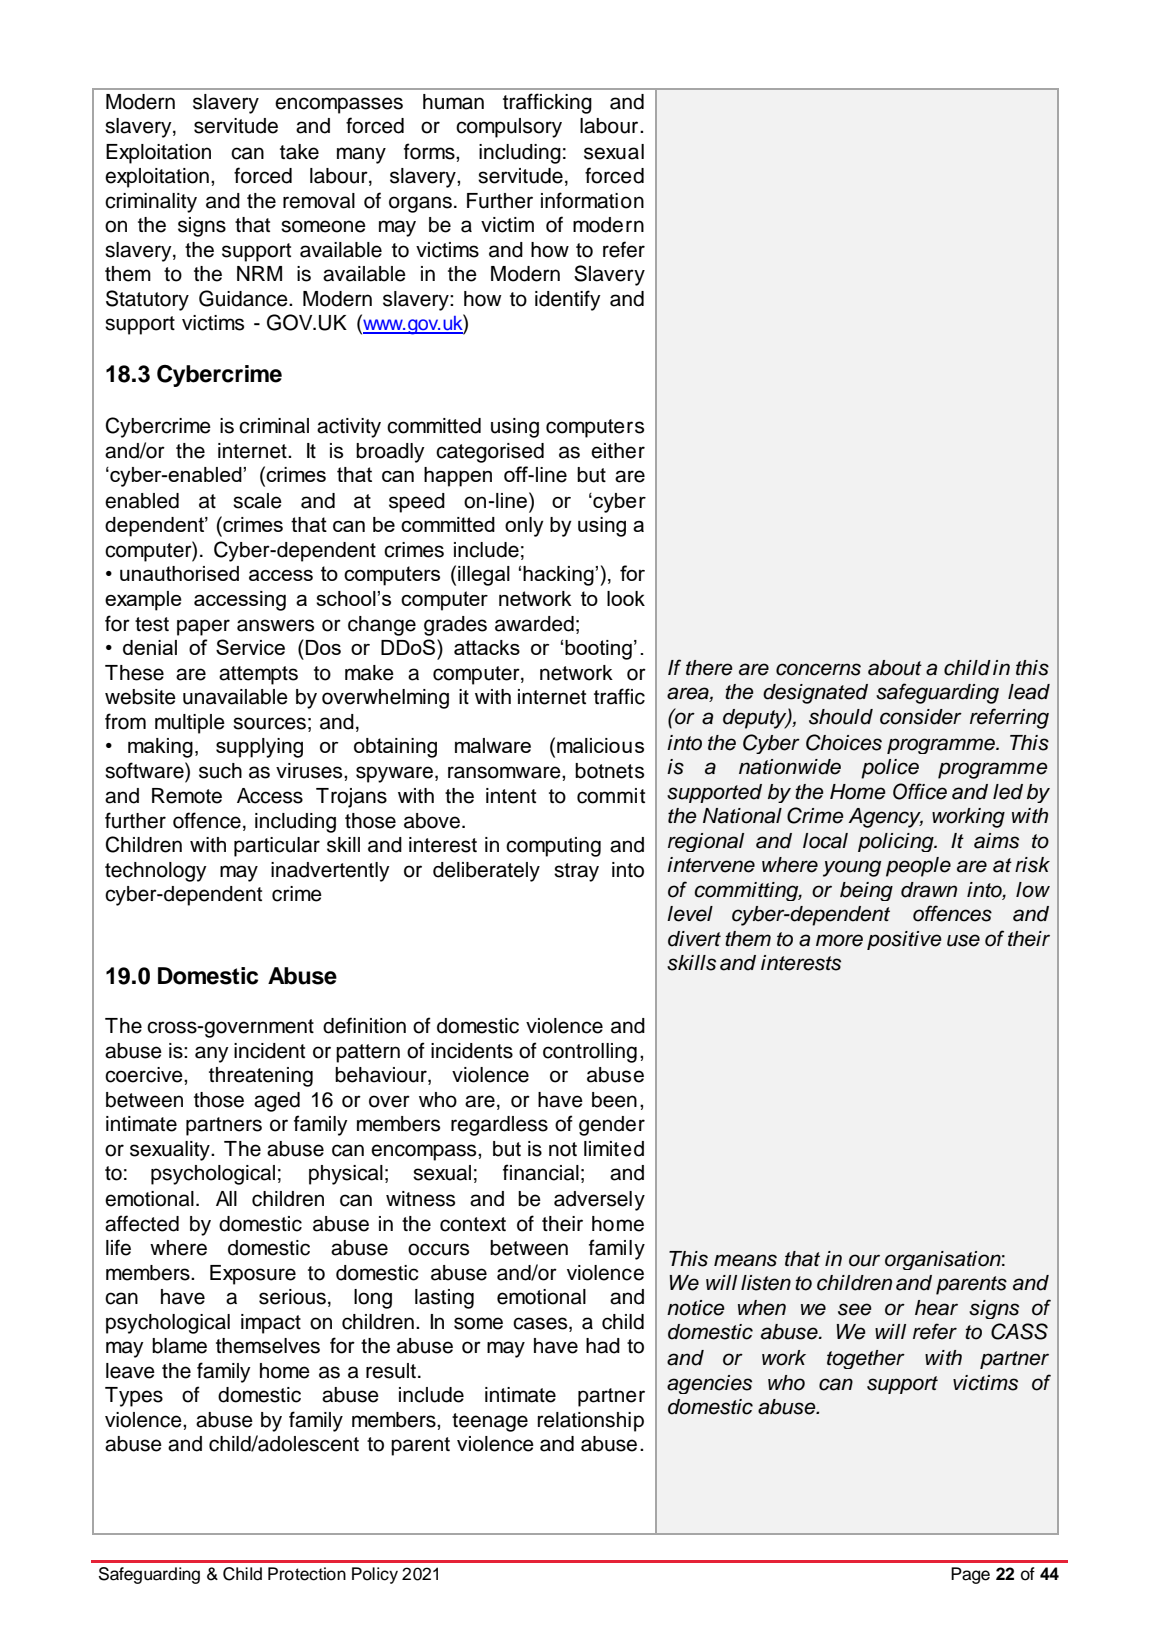  Describe the element at coordinates (592, 200) in the screenshot. I see `information` at that location.
